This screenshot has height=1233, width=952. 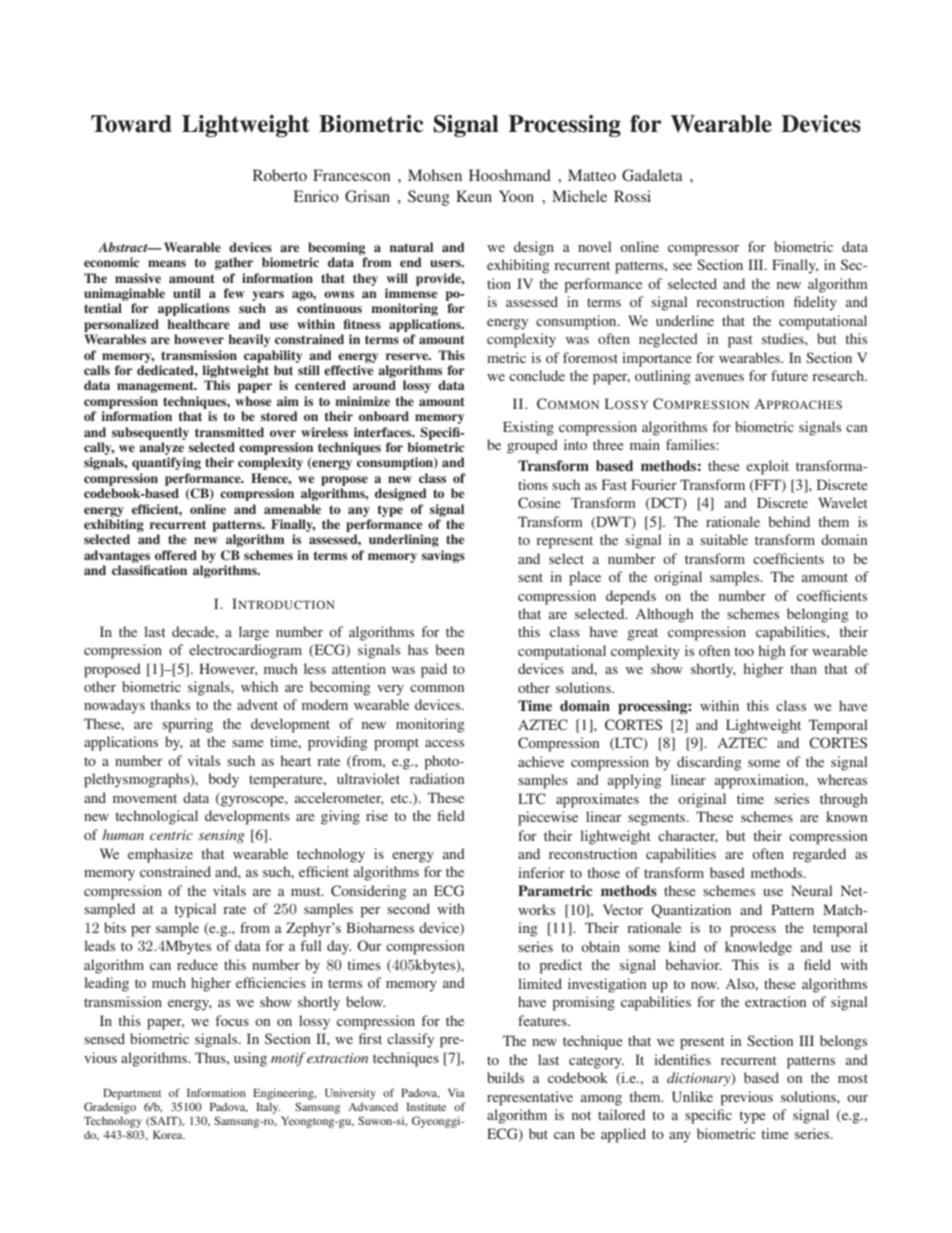 What do you see at coordinates (632, 196) in the screenshot?
I see `Rossi` at bounding box center [632, 196].
